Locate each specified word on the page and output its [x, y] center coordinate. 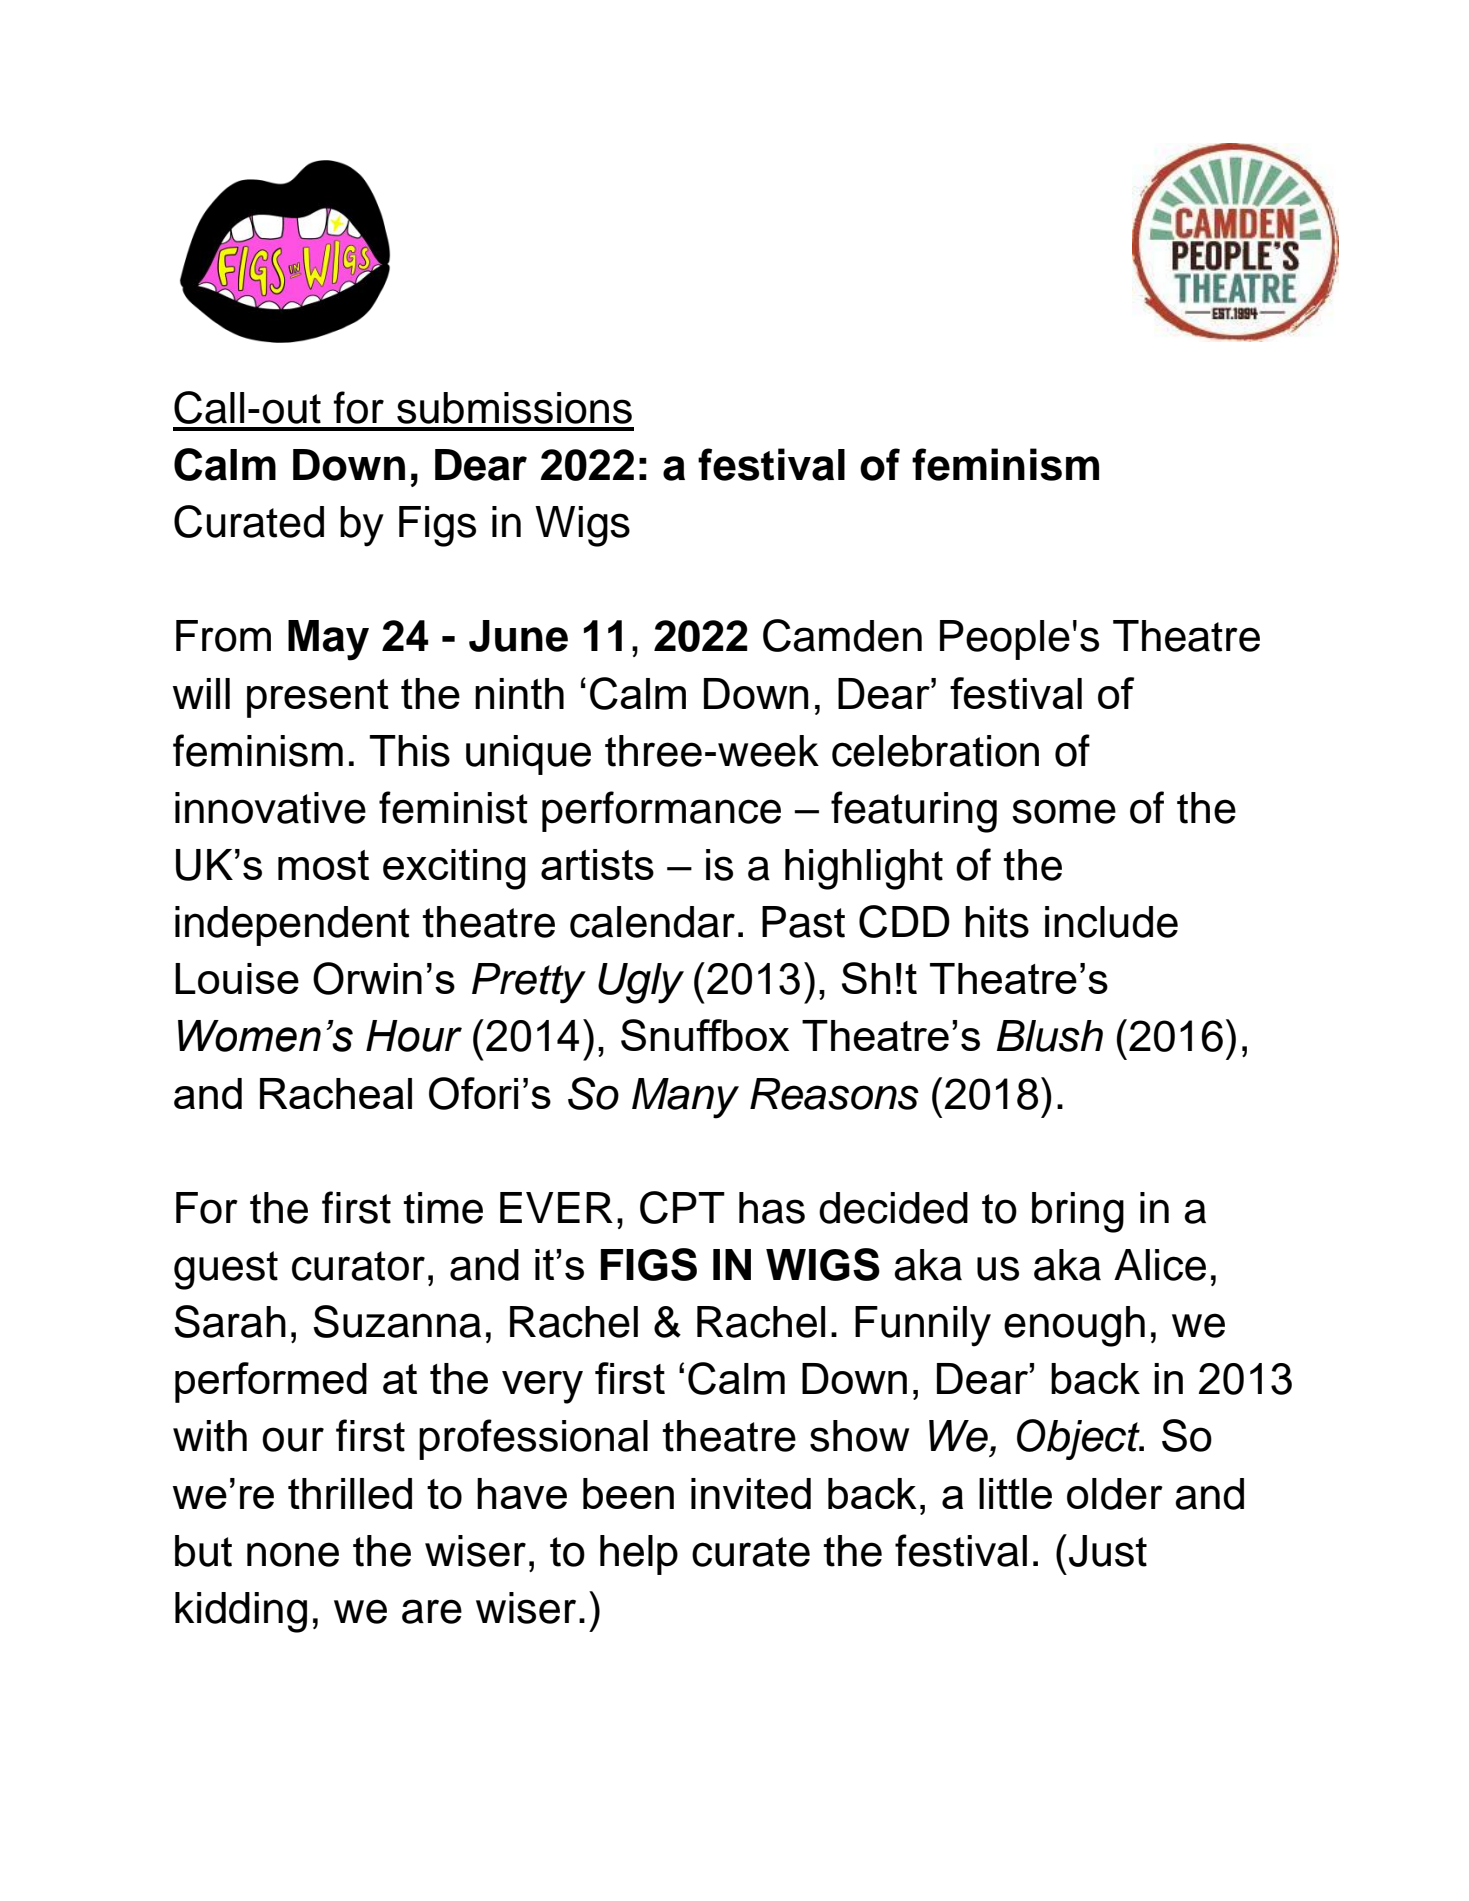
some [1064, 811]
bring [1078, 1212]
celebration [935, 751]
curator [358, 1266]
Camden [842, 635]
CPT [682, 1207]
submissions [514, 408]
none [293, 1554]
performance [661, 811]
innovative [270, 808]
